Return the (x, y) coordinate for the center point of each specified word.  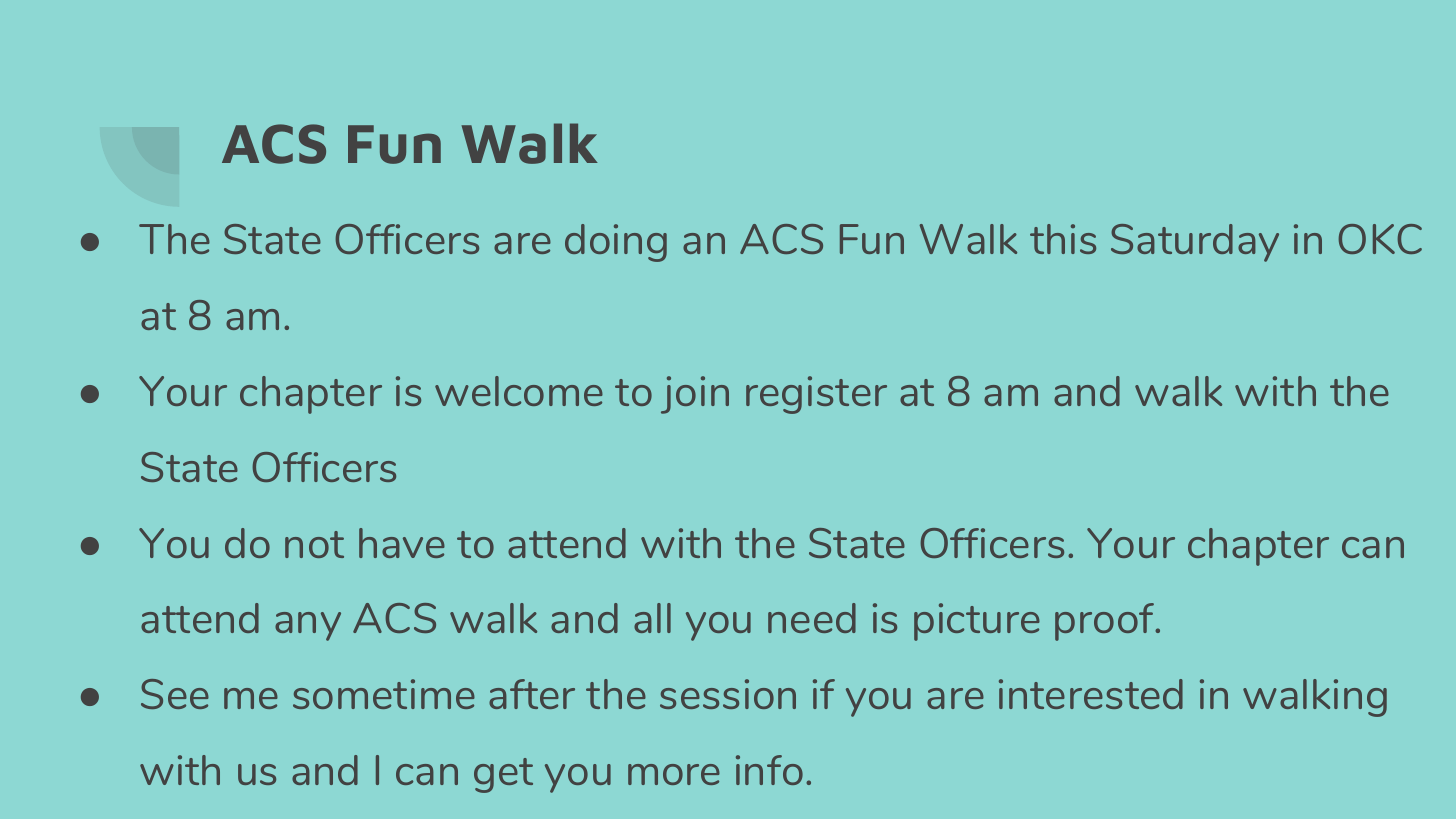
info (769, 770)
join (695, 395)
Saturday (1195, 243)
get (503, 775)
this (1063, 239)
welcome (519, 391)
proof (1106, 622)
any (308, 626)
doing (616, 243)
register (816, 395)
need (812, 618)
